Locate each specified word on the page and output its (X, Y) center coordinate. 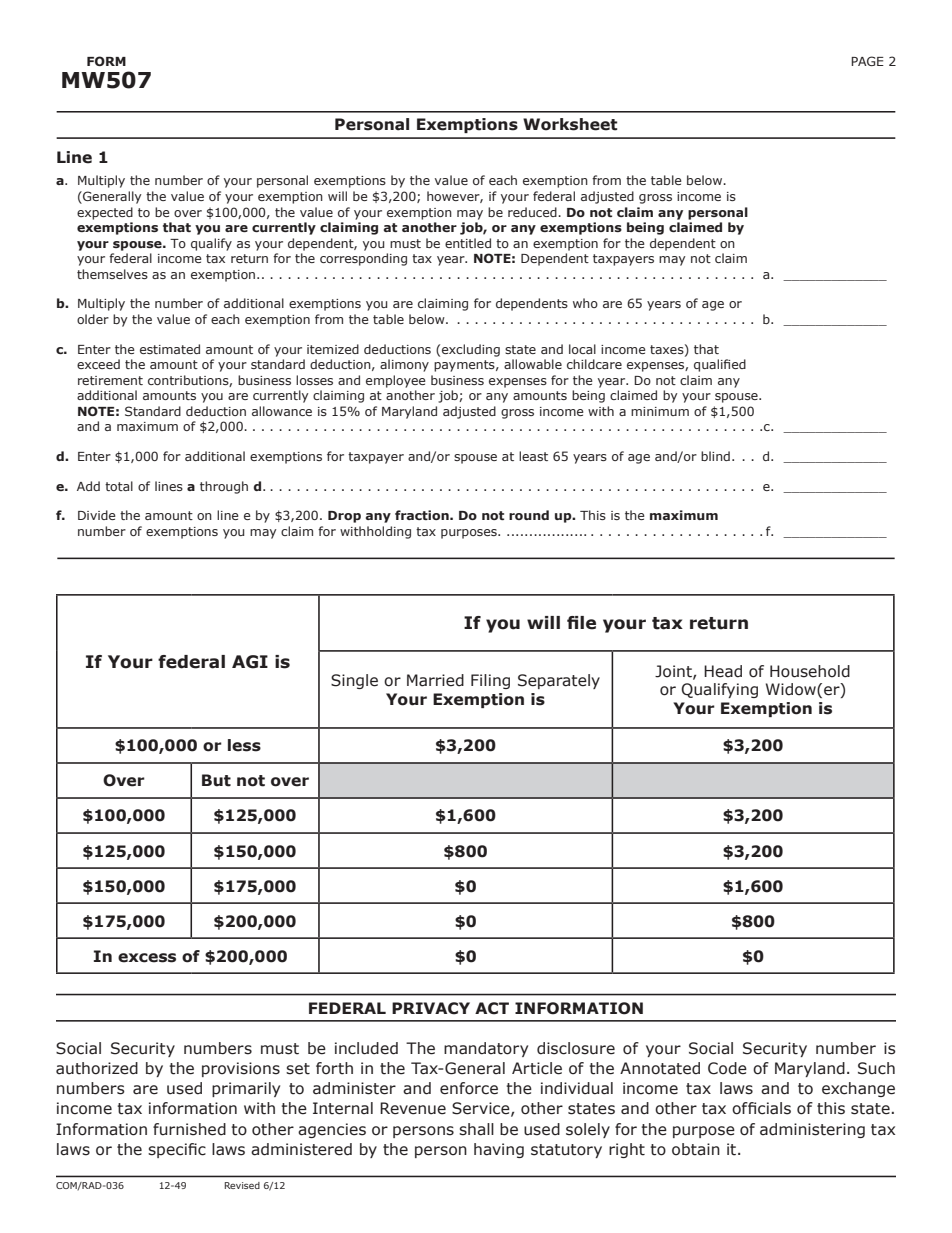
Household (810, 671)
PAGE (867, 61)
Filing (490, 681)
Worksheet (570, 124)
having (499, 1150)
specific (177, 1150)
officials (761, 1108)
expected (105, 213)
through (224, 487)
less (244, 745)
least (533, 456)
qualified (720, 365)
